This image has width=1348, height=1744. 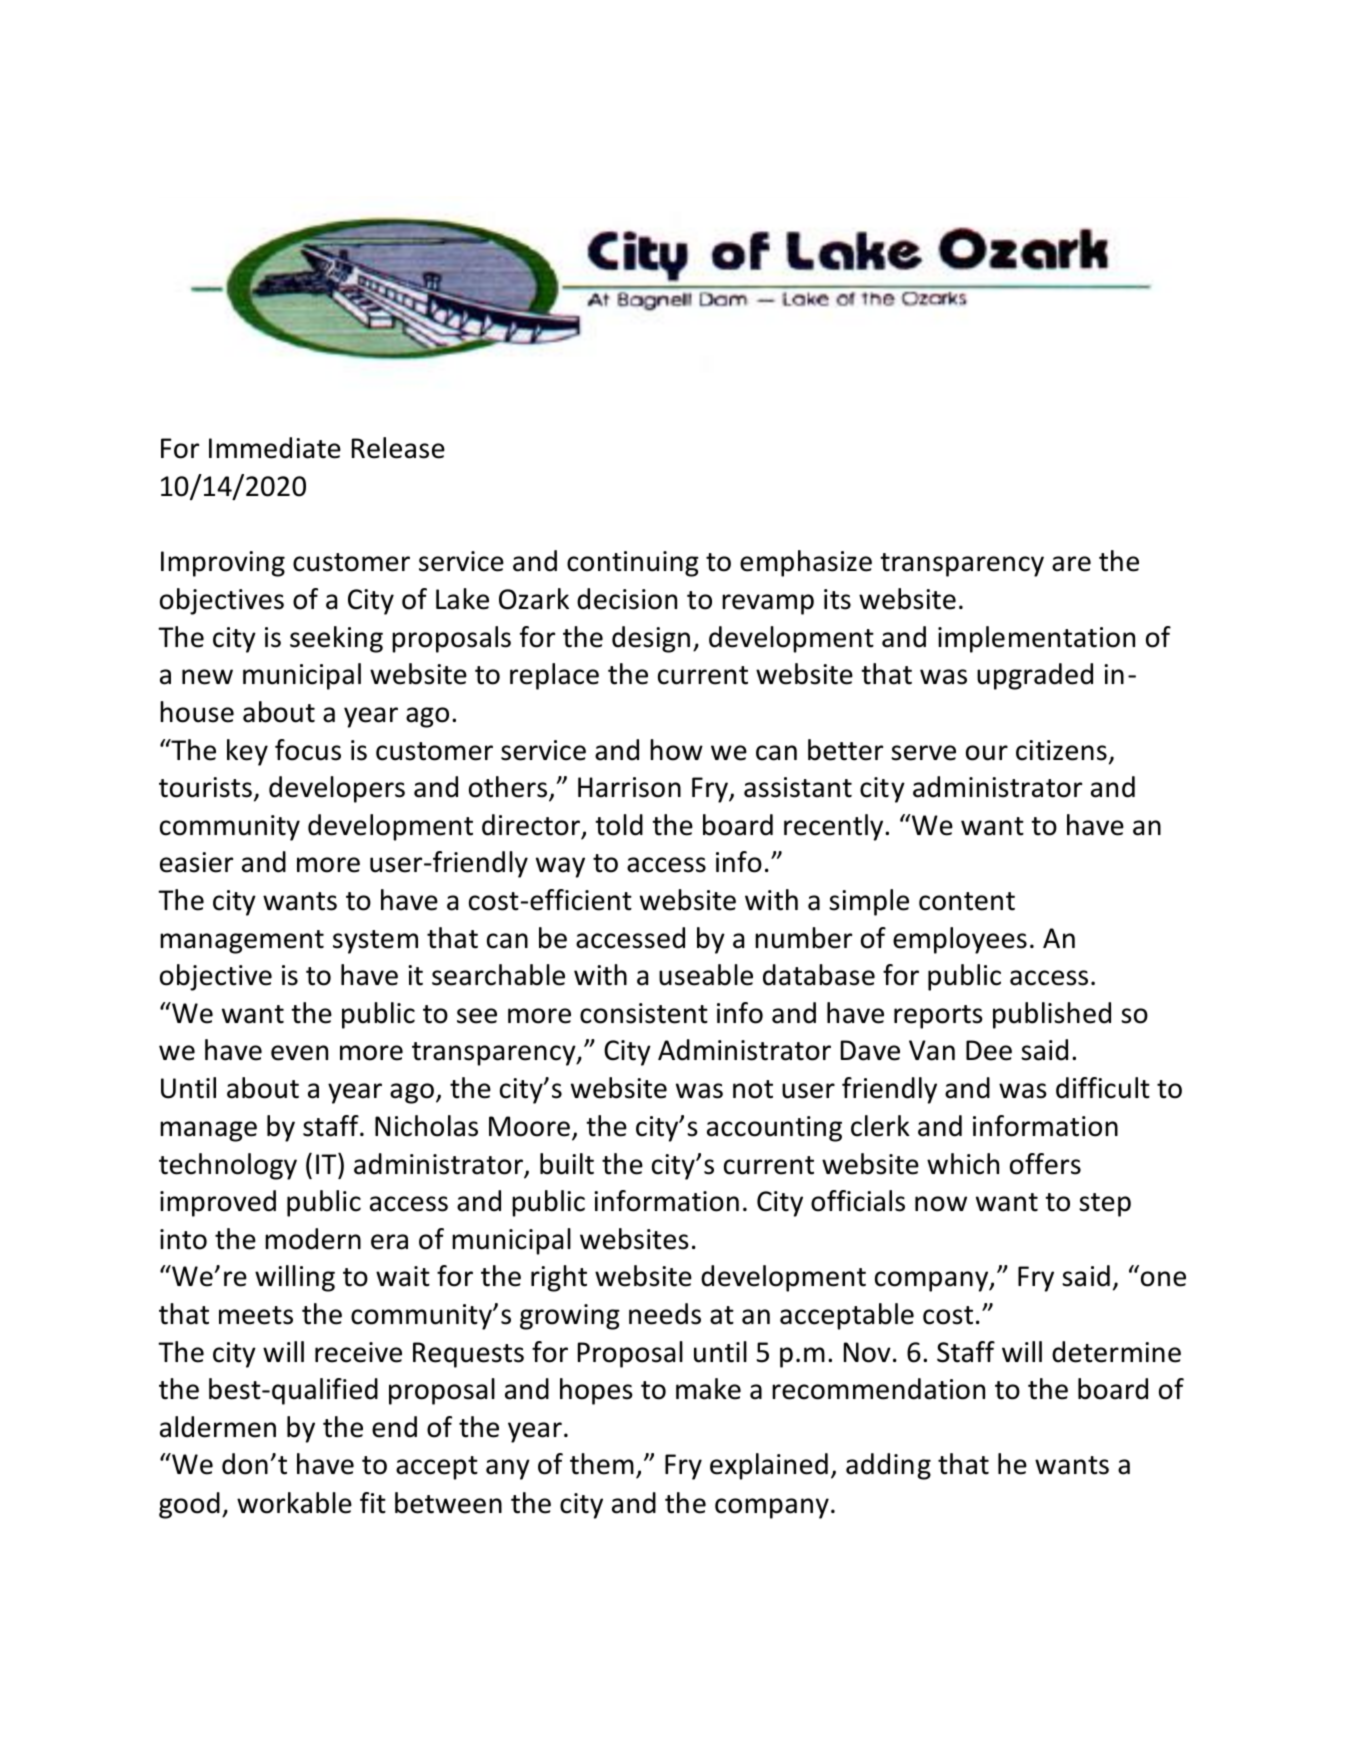 I want to click on them, so click(x=602, y=1464).
